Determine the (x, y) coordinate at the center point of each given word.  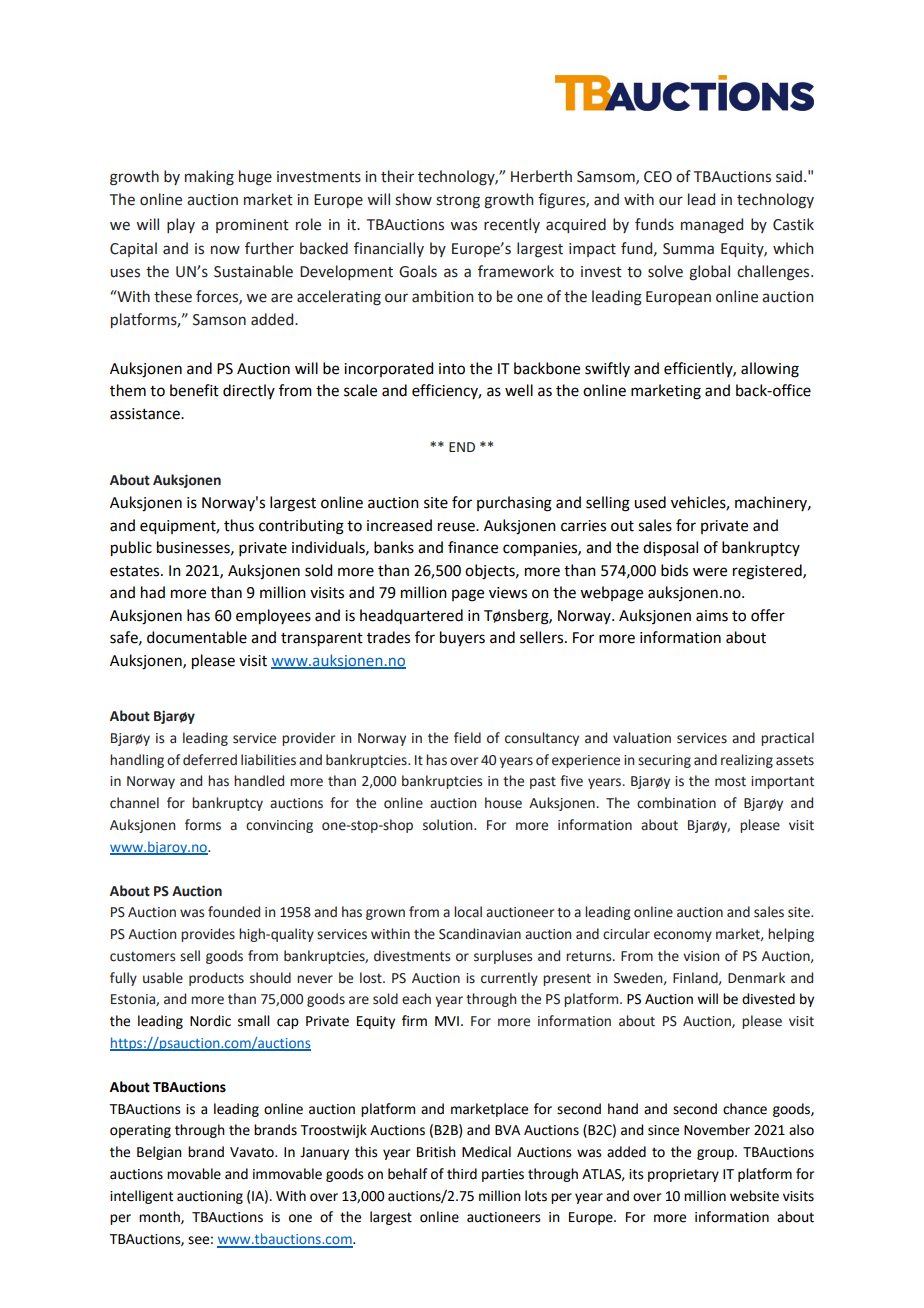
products (216, 979)
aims (712, 616)
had (153, 592)
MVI (447, 1021)
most (730, 782)
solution (449, 825)
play (181, 225)
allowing (770, 370)
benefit (194, 390)
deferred (210, 760)
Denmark (756, 978)
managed (712, 226)
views (508, 593)
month (160, 1217)
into (452, 369)
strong (458, 202)
